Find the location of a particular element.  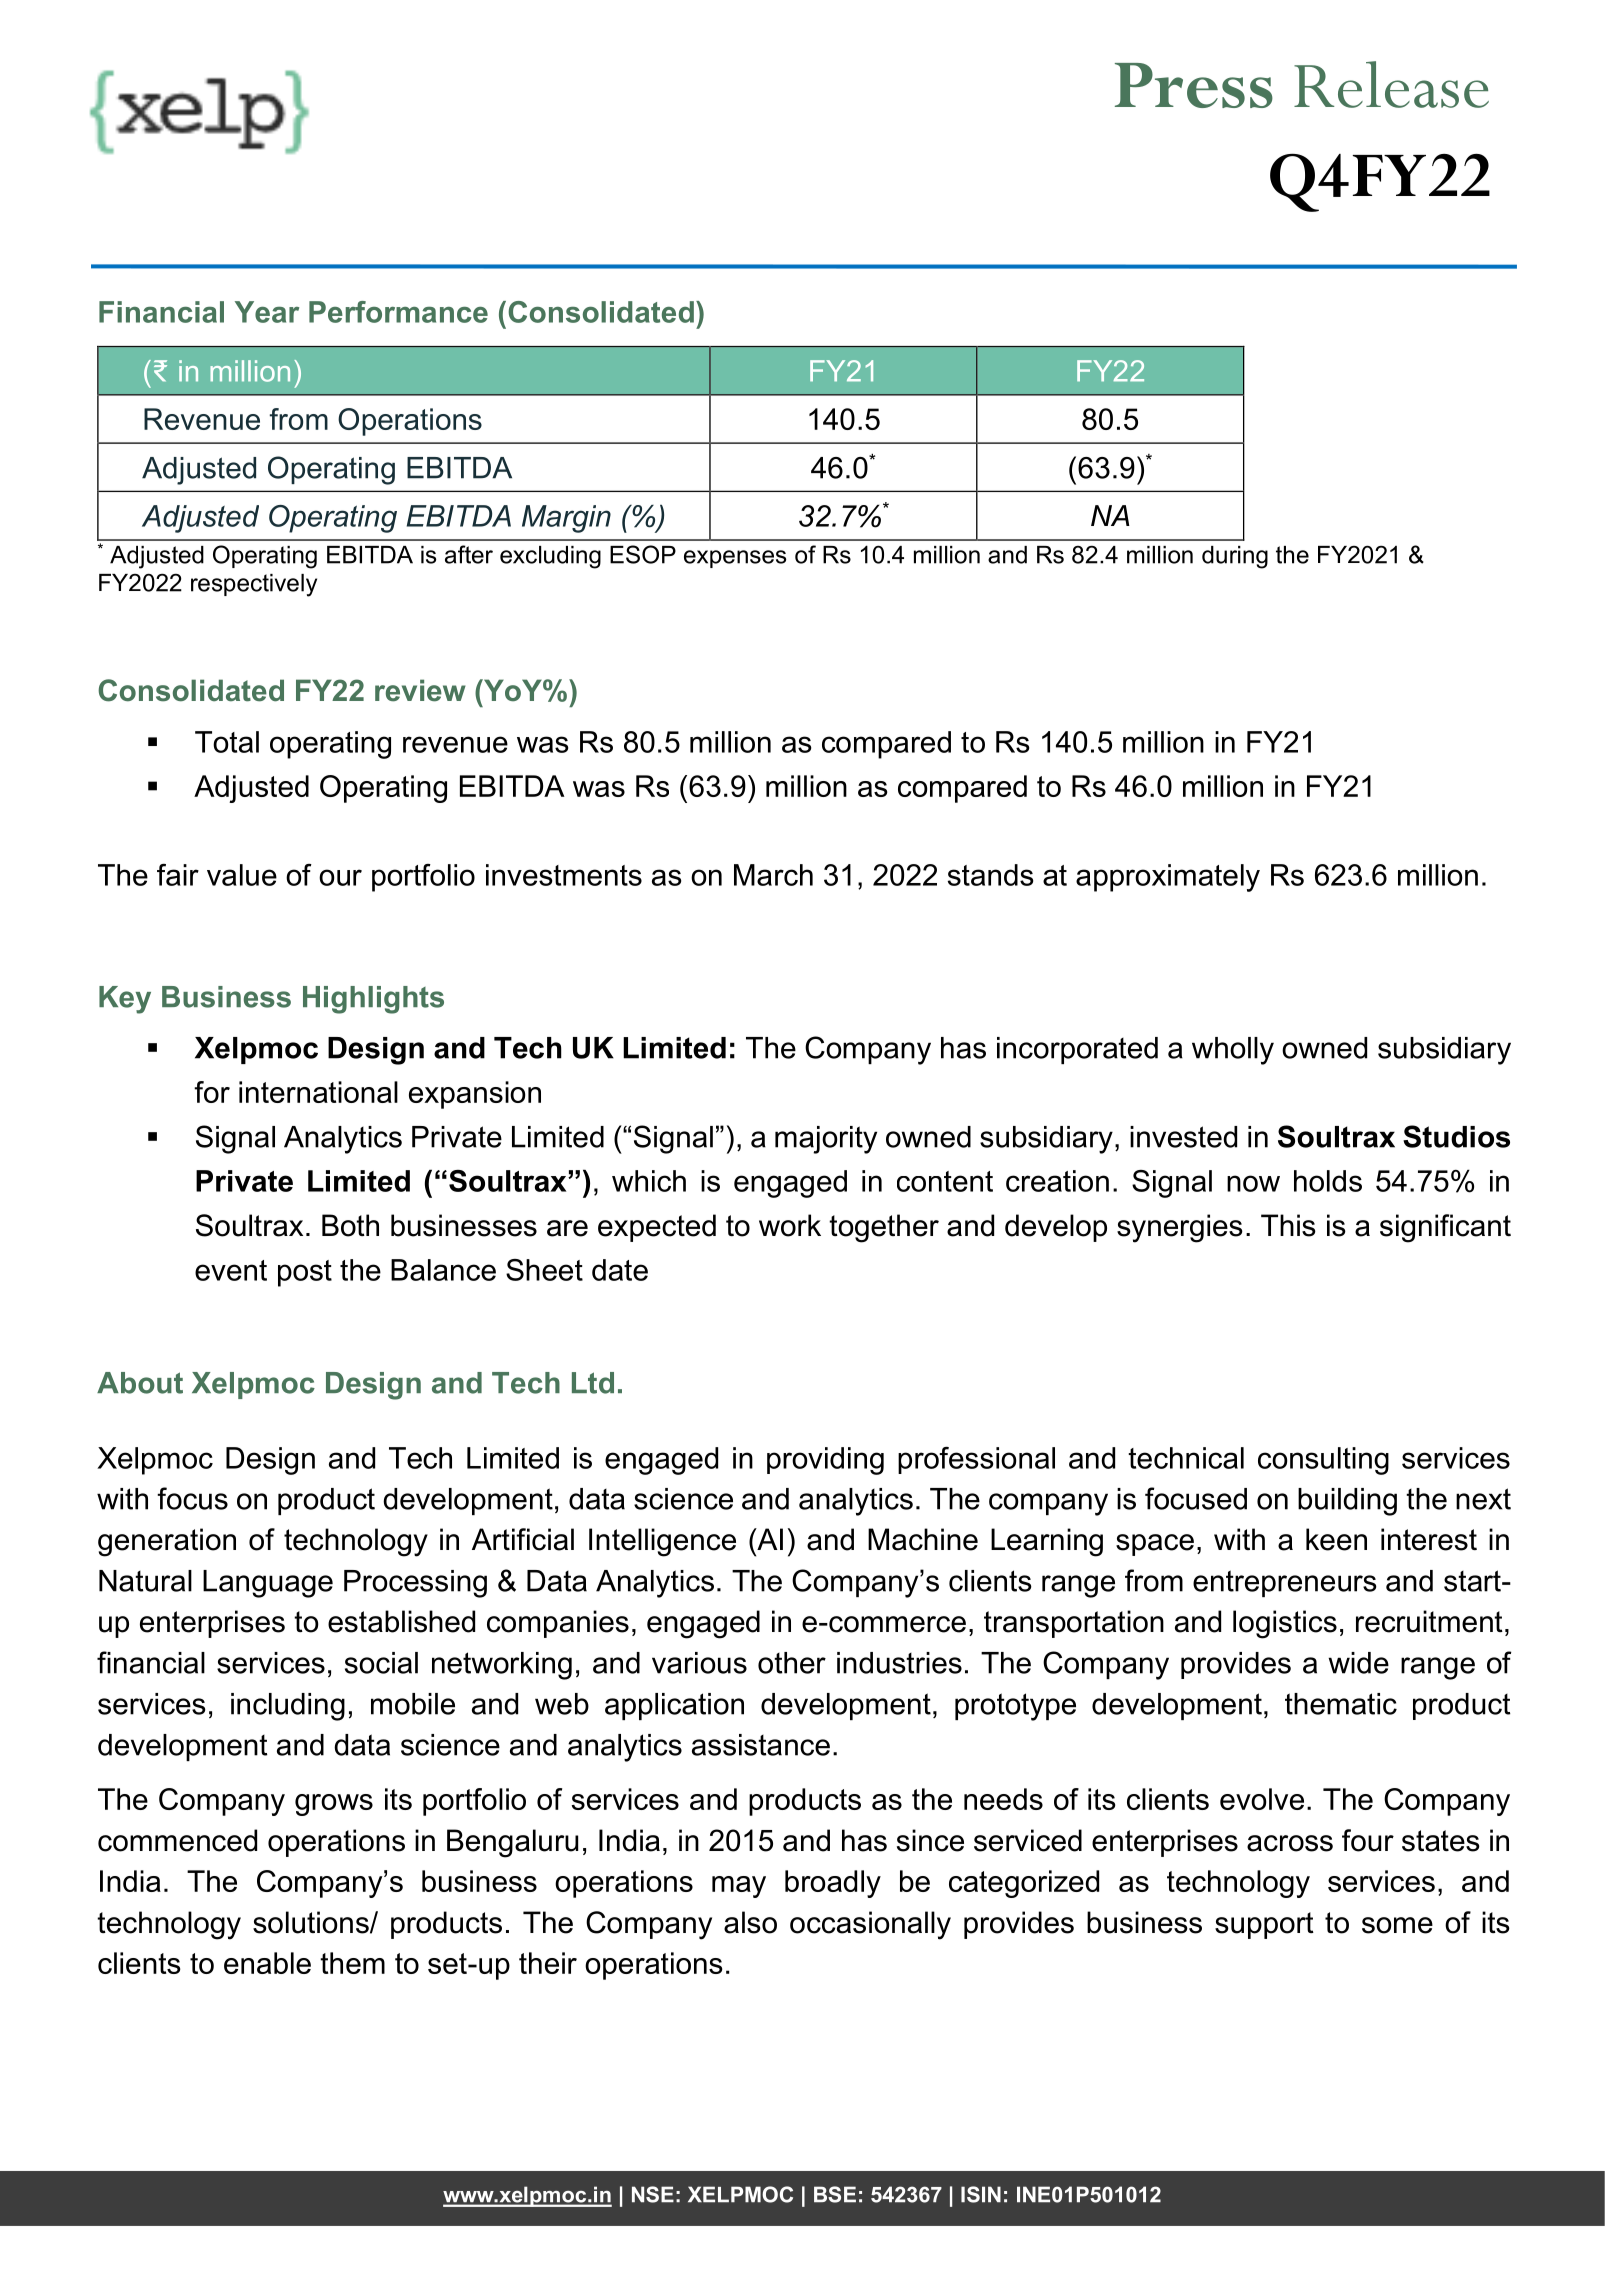

majority is located at coordinates (826, 1140).
